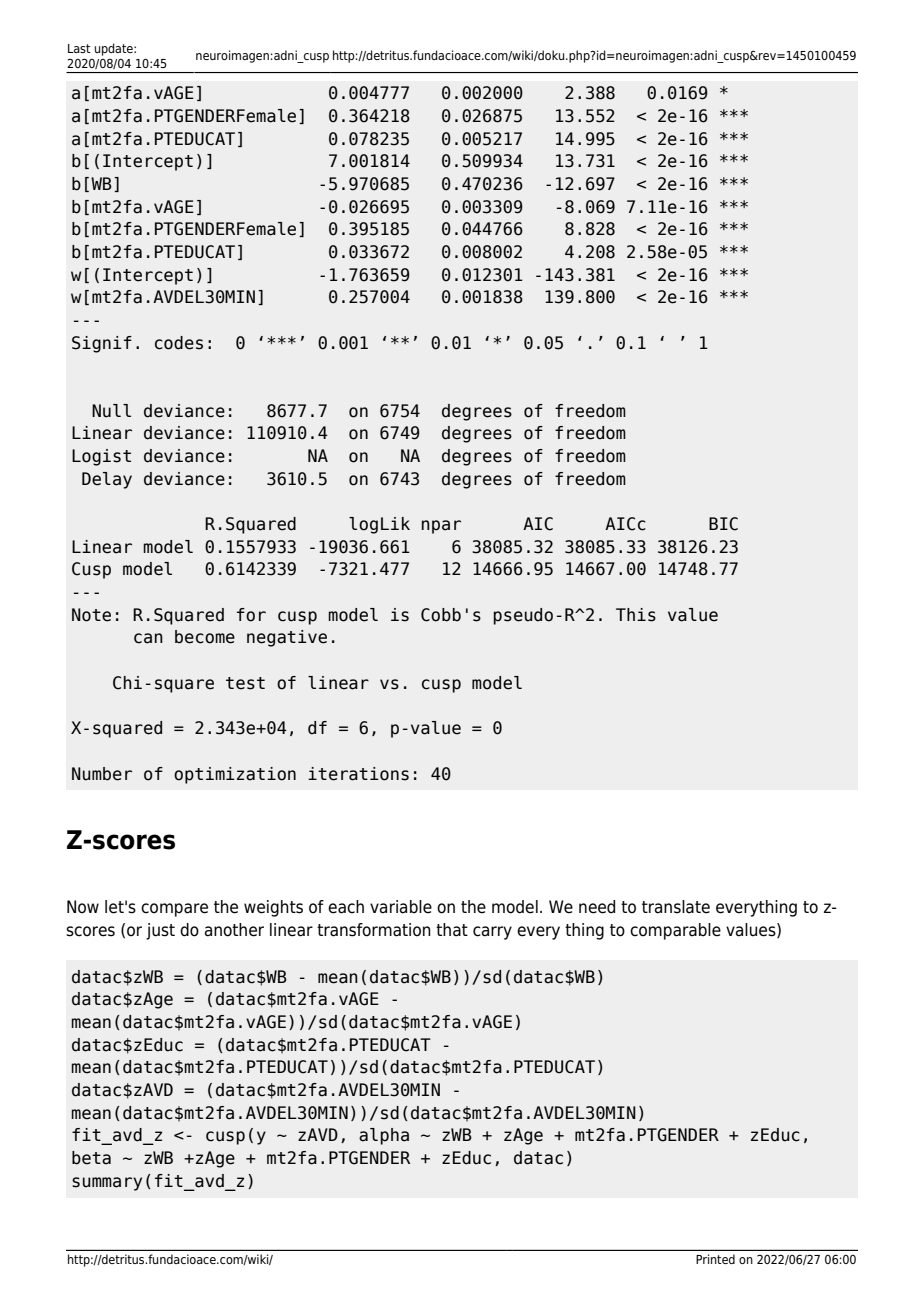 The image size is (924, 1308). Describe the element at coordinates (676, 907) in the screenshot. I see `translate` at that location.
